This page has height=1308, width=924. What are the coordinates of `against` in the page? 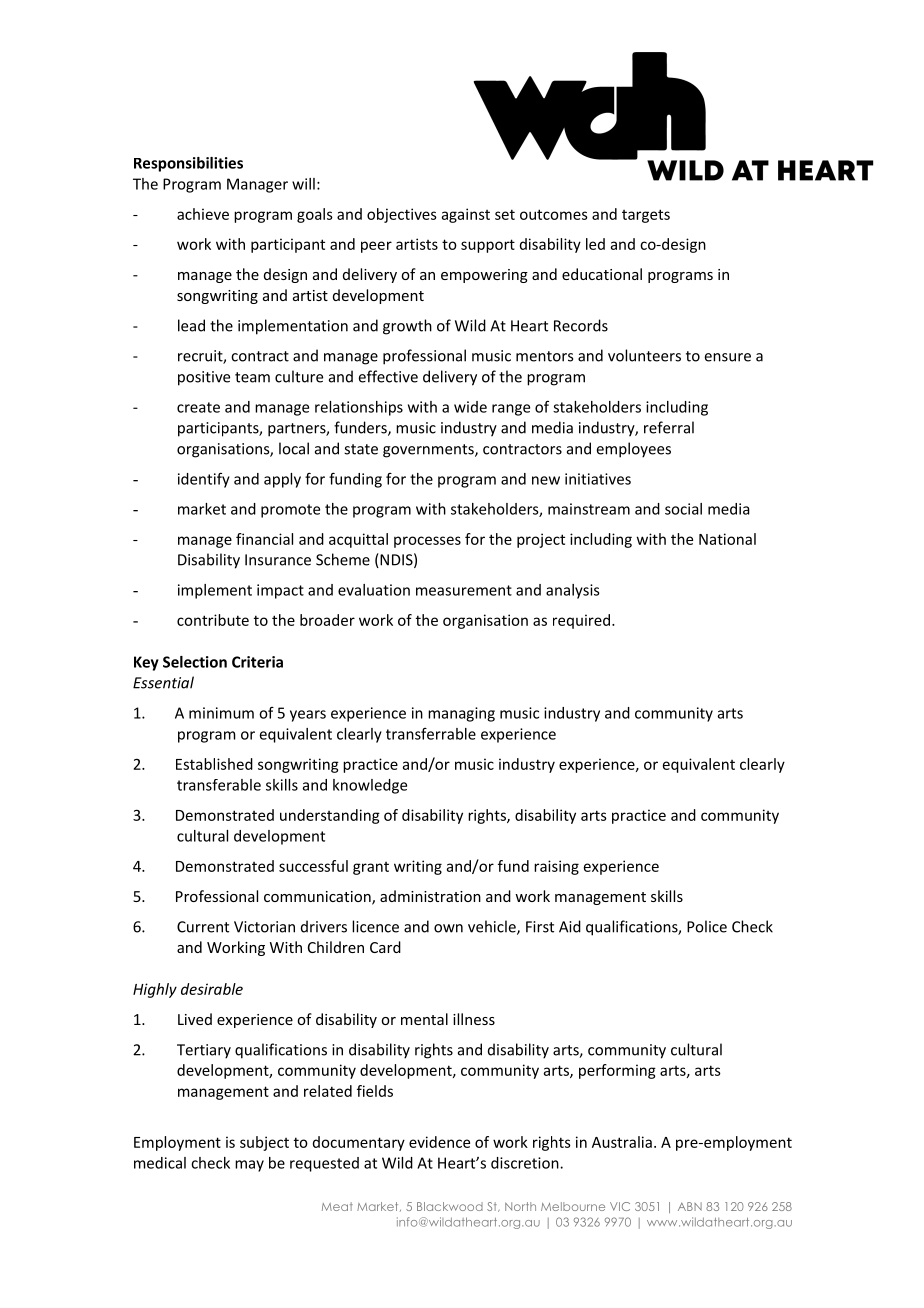 It's located at (466, 215).
